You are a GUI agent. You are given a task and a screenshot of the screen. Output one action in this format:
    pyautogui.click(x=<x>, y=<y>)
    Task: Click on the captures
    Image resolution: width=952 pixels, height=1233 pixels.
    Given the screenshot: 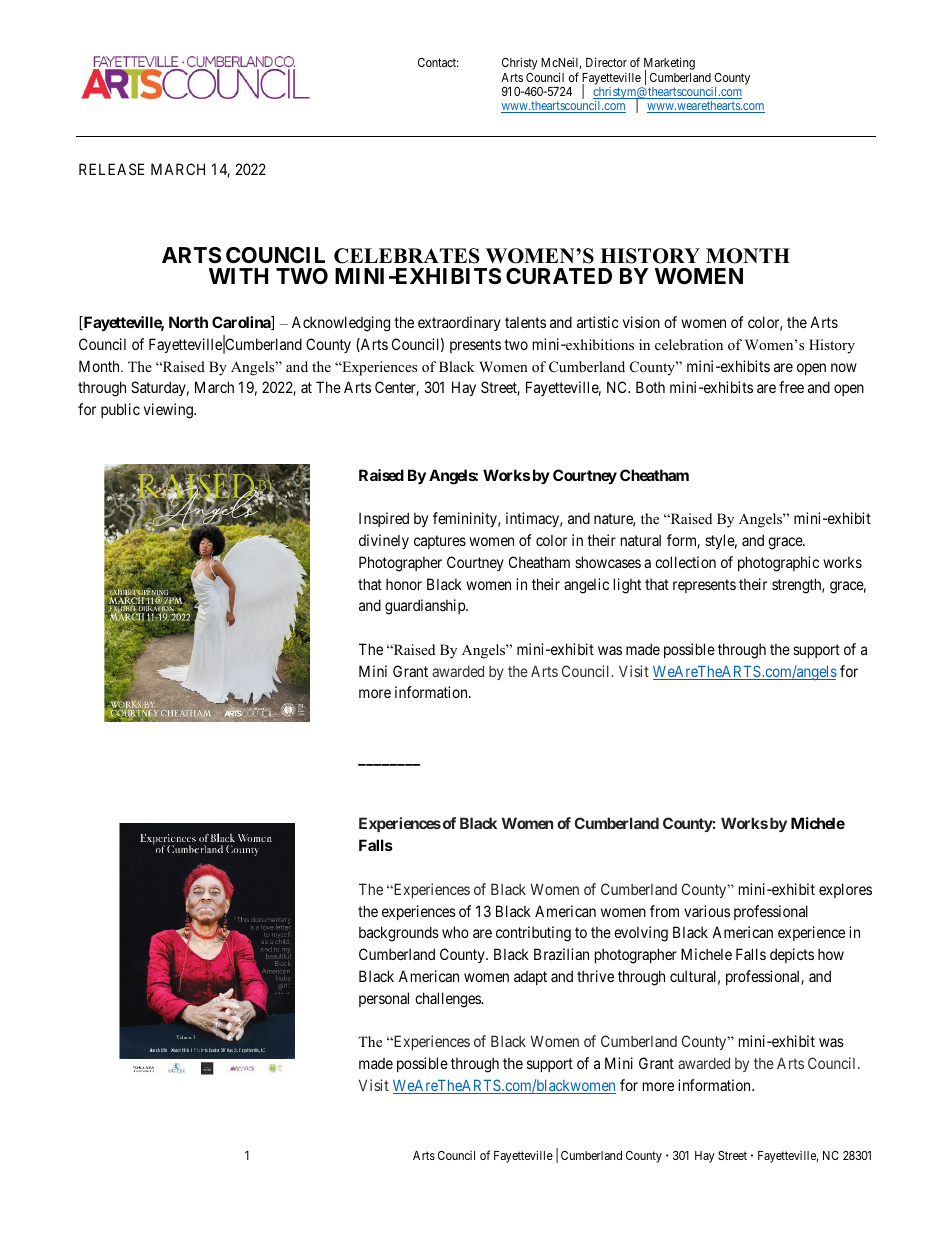 What is the action you would take?
    pyautogui.click(x=440, y=542)
